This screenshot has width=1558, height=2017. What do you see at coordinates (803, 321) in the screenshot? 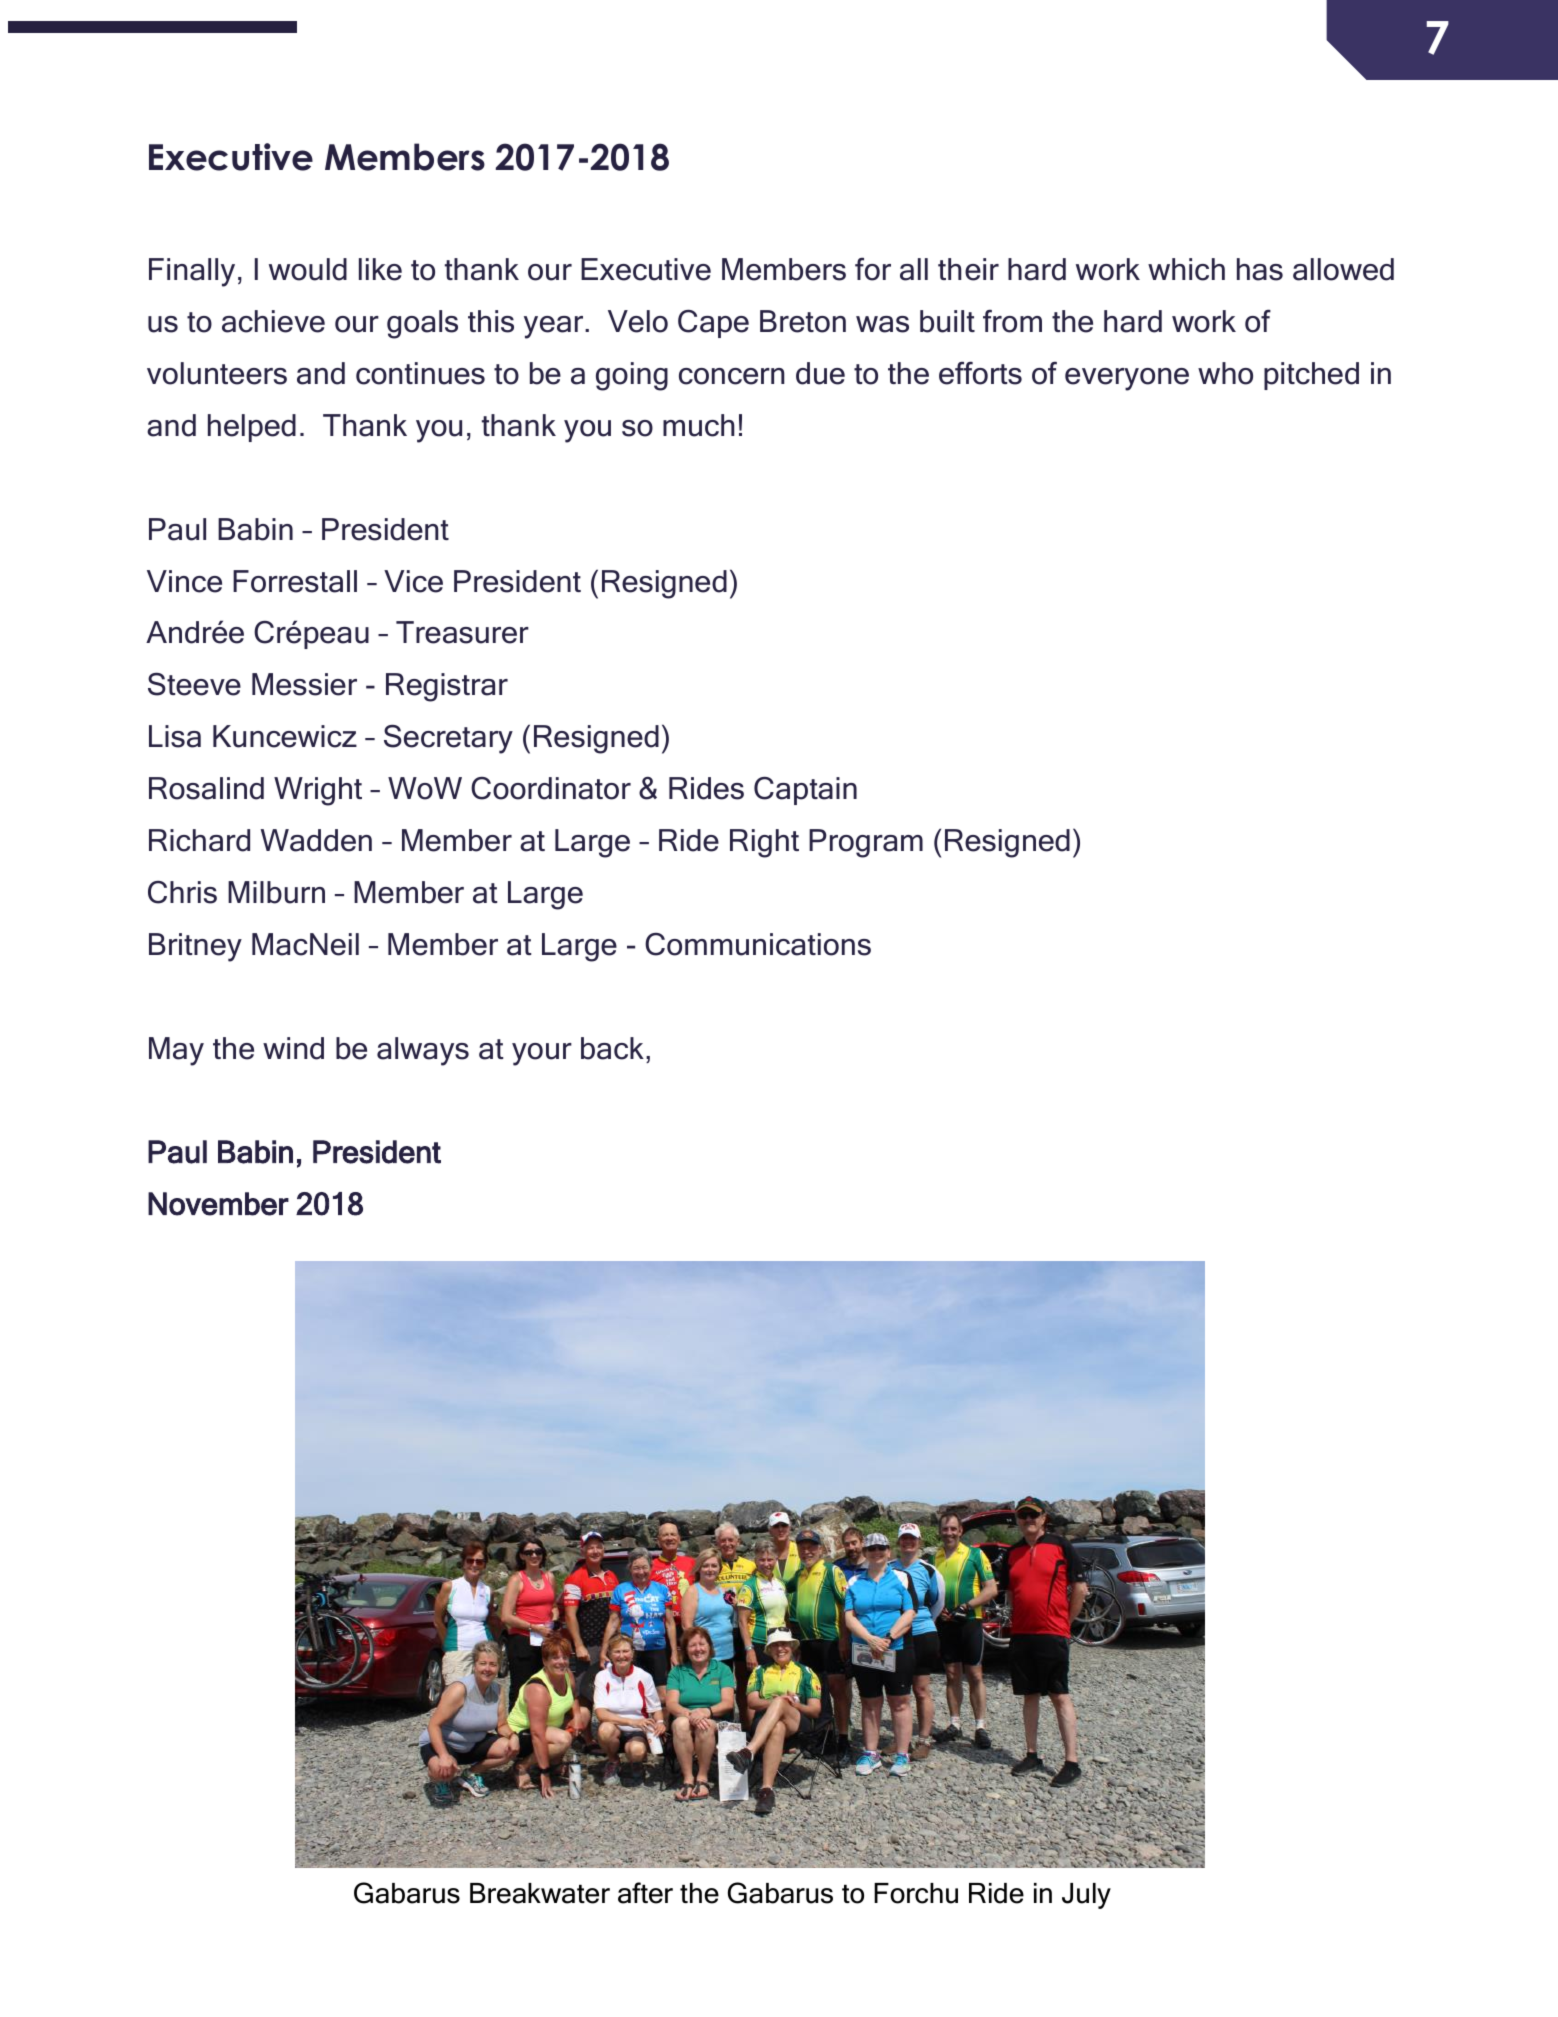
I see `Breton` at bounding box center [803, 321].
